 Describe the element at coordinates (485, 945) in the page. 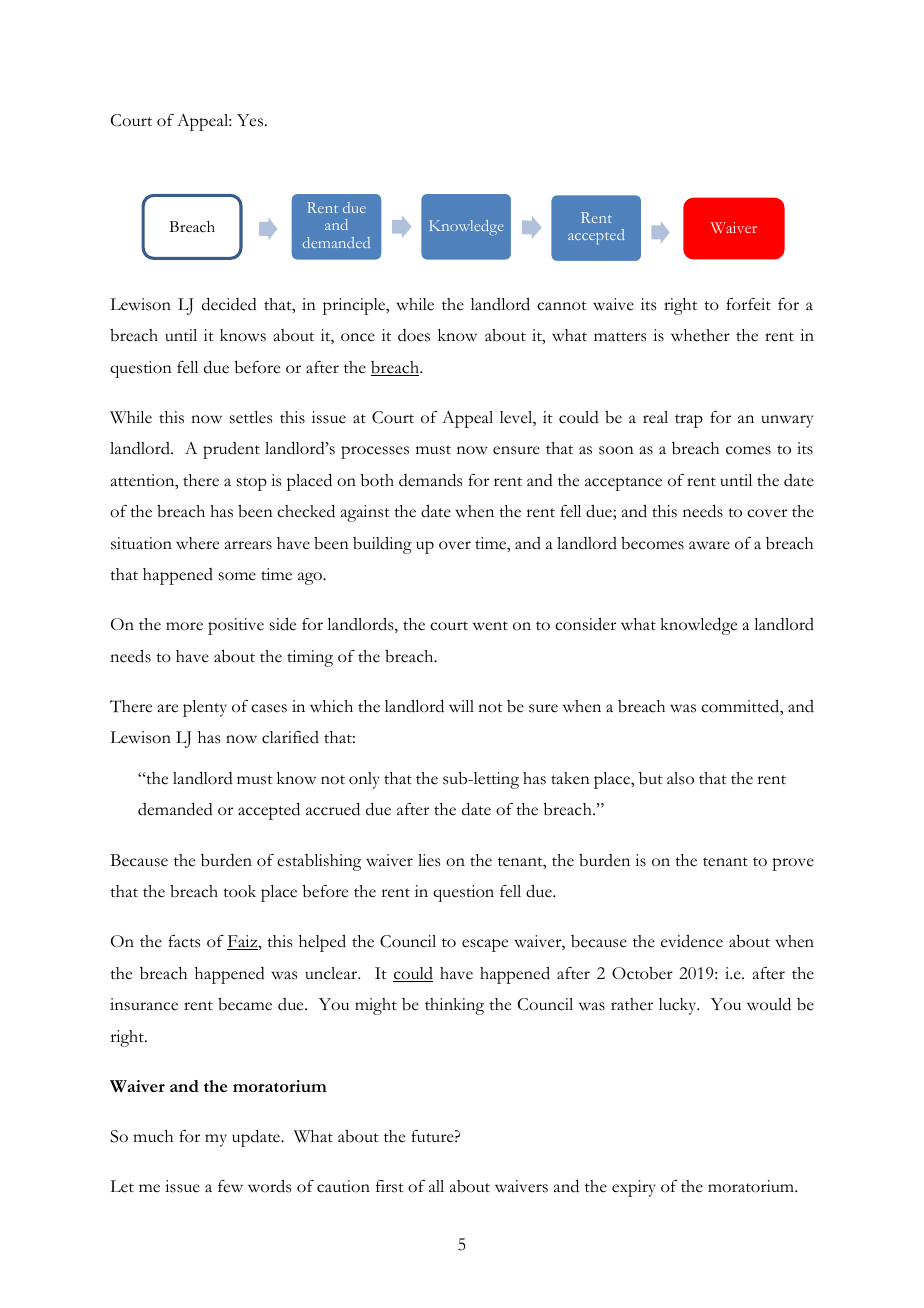

I see `escape` at that location.
